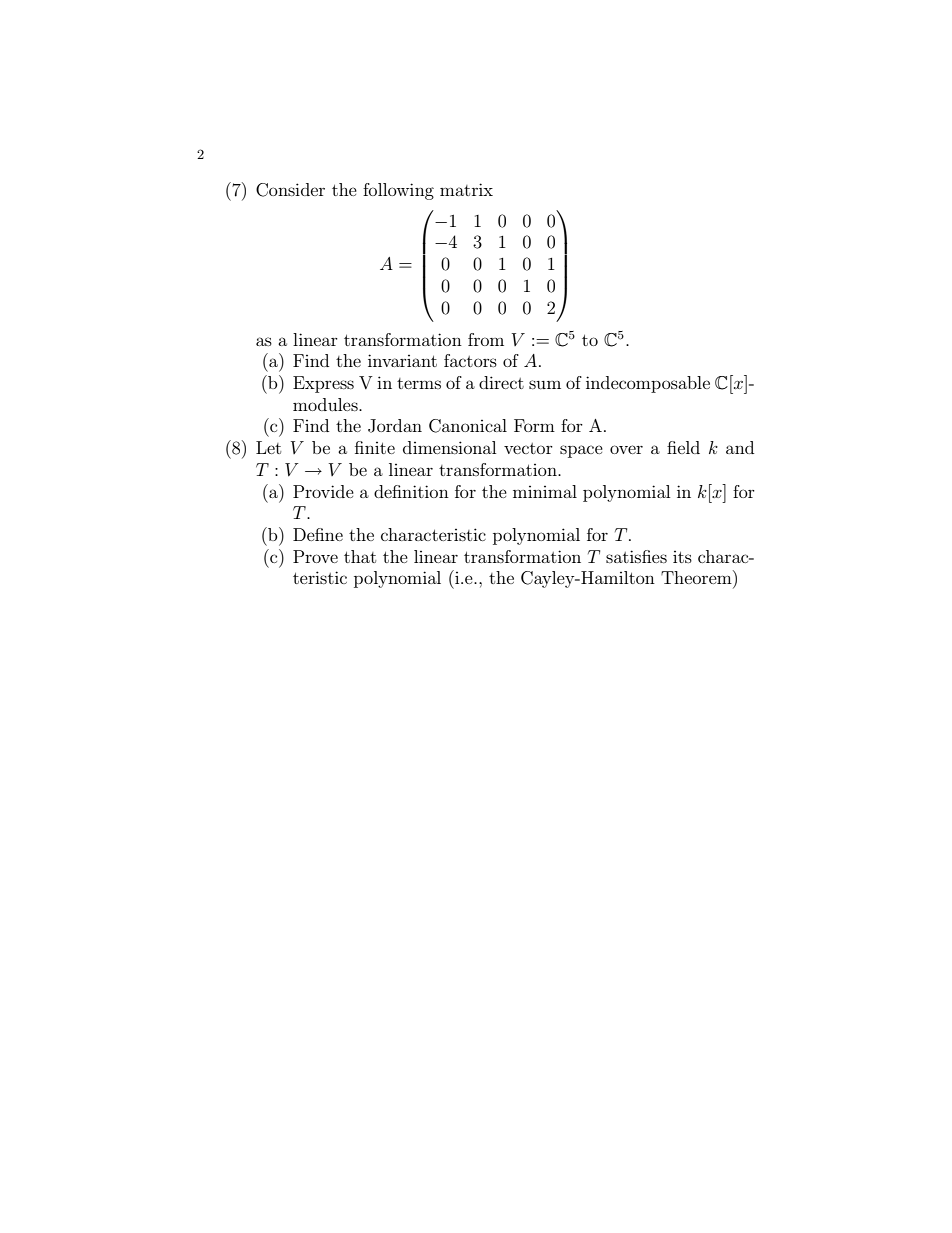  I want to click on Prove, so click(315, 556).
